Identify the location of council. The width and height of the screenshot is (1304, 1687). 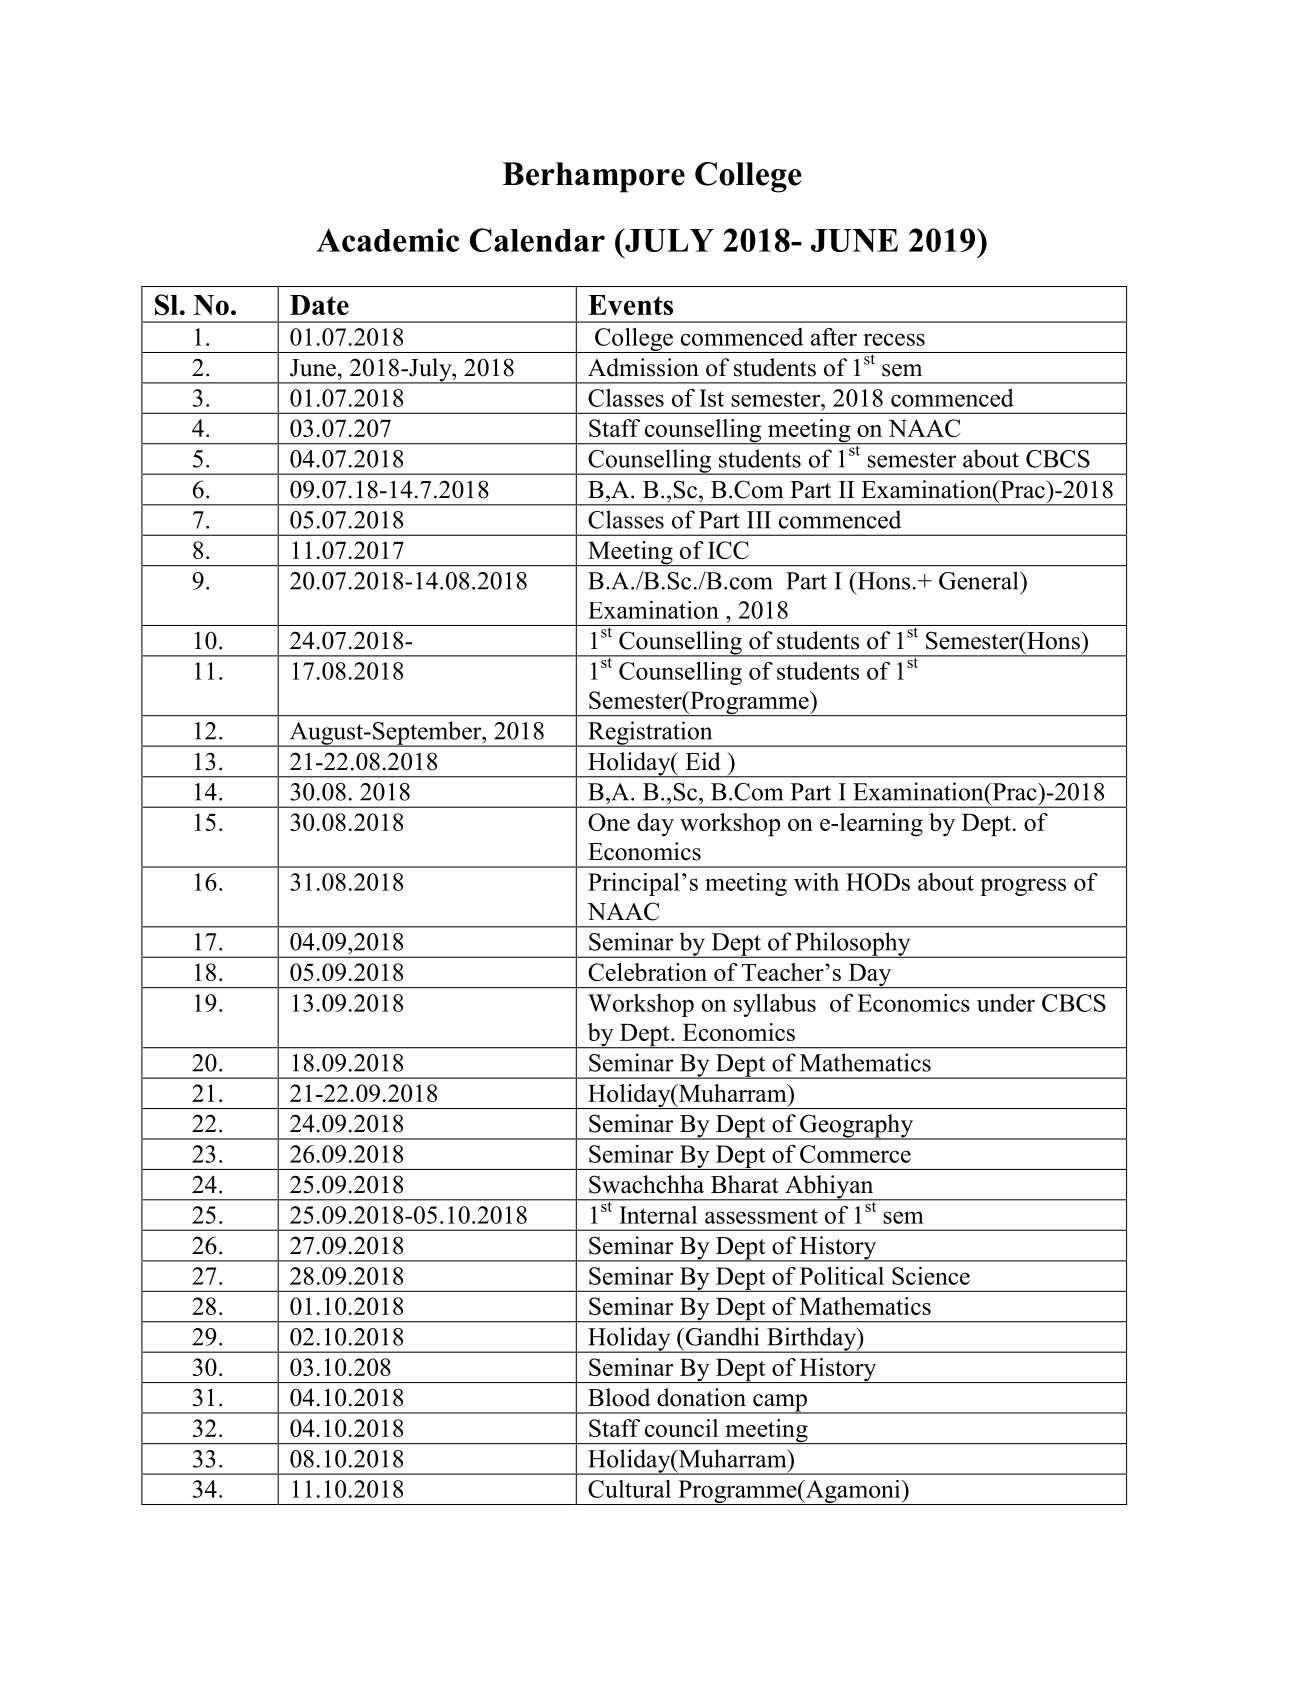
(681, 1428).
